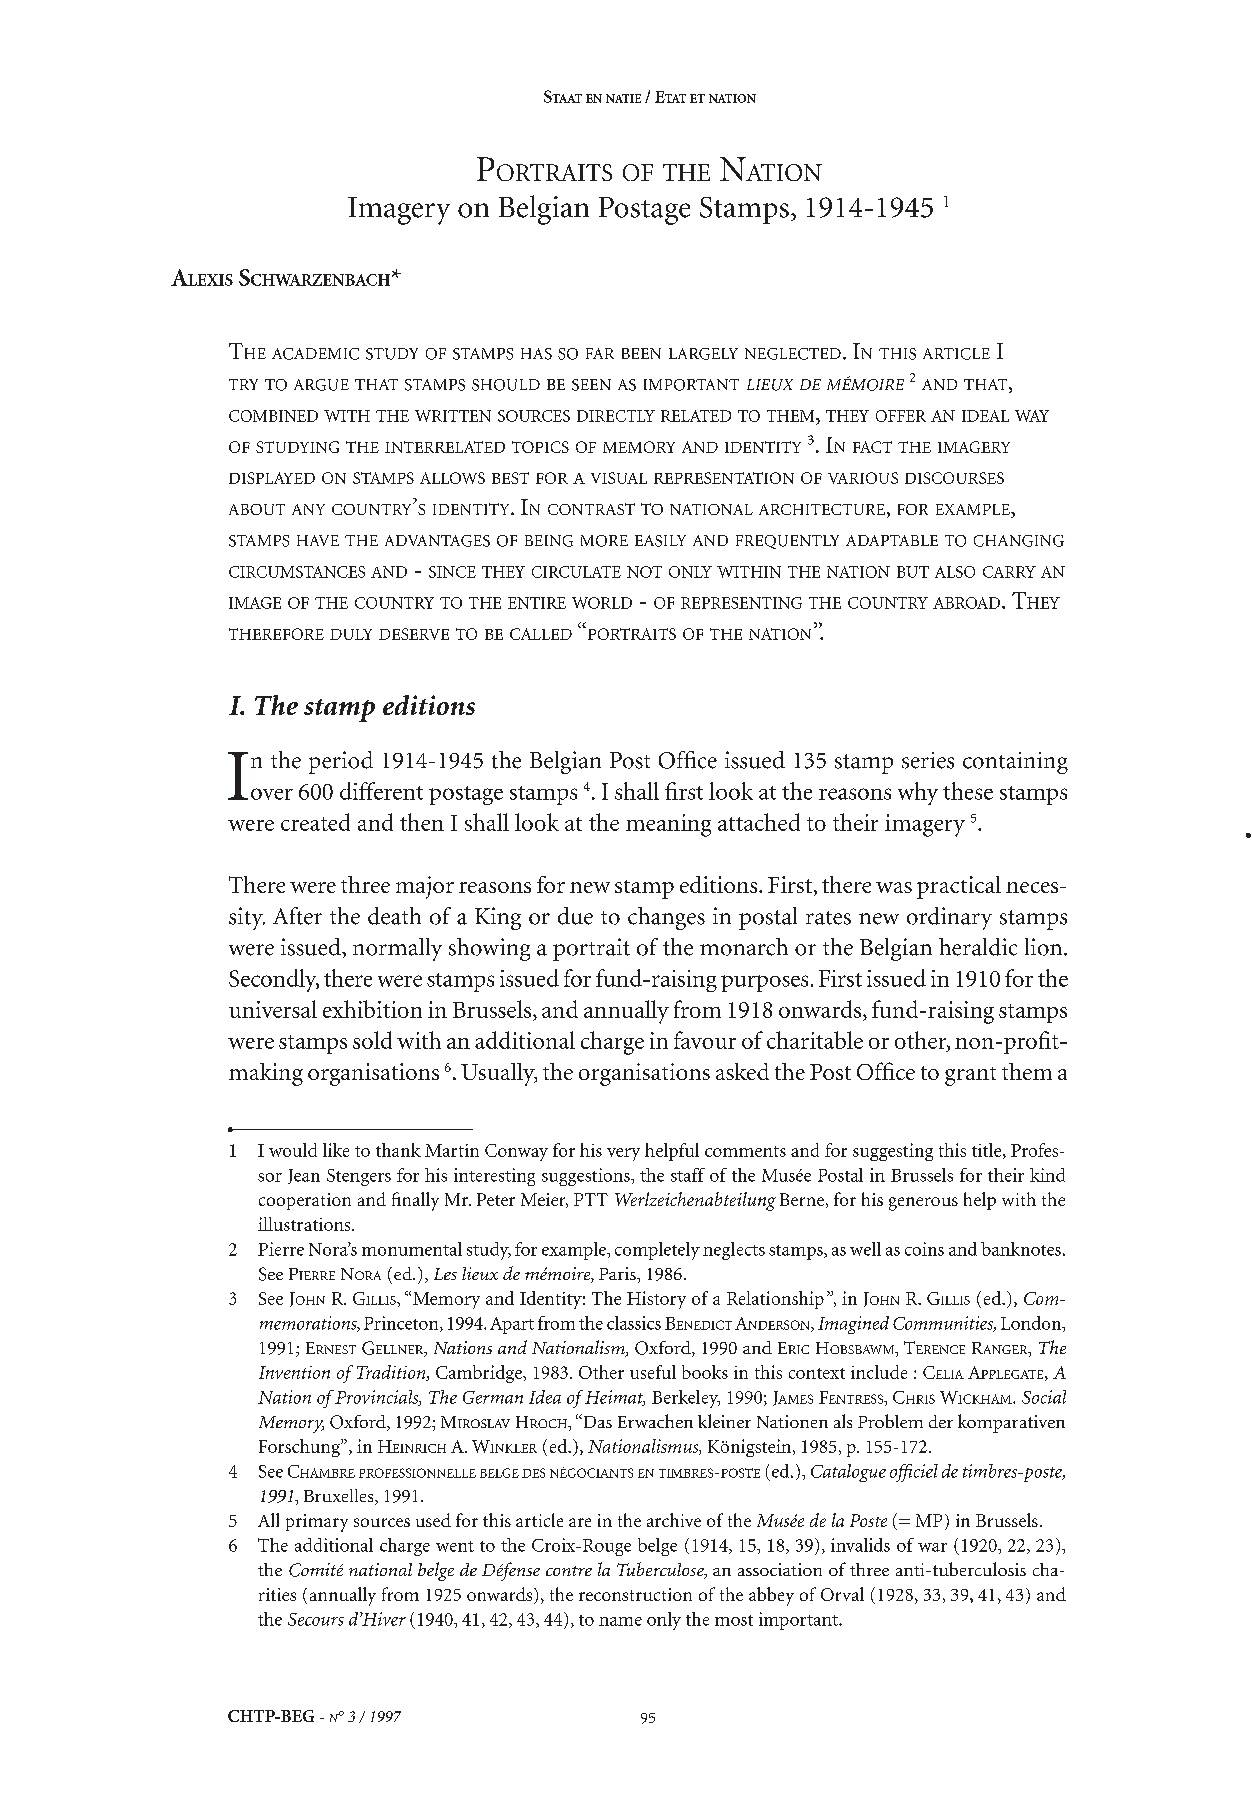 This screenshot has height=1804, width=1252. I want to click on primary, so click(317, 1523).
